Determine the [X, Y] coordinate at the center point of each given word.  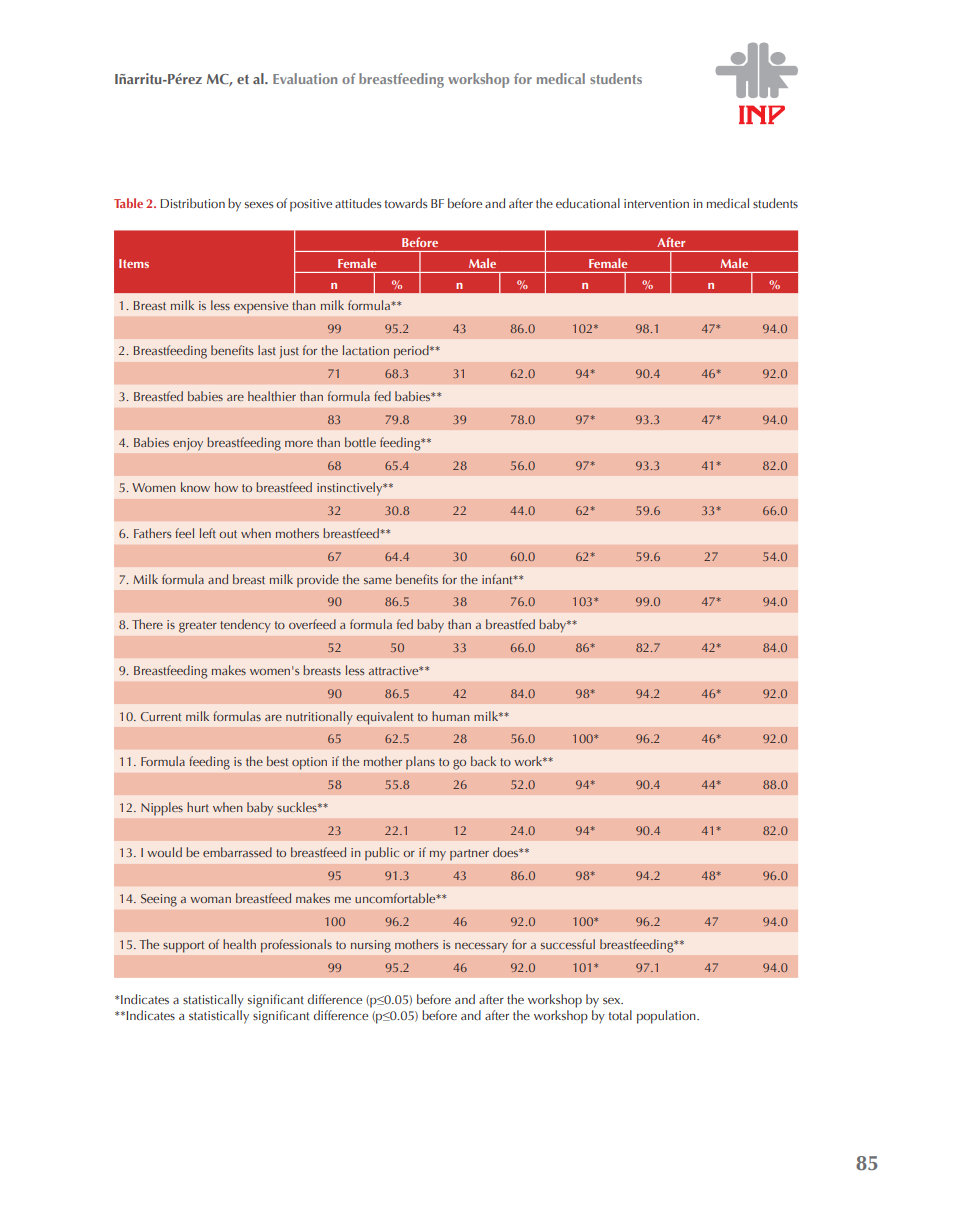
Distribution [192, 203]
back [483, 761]
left [208, 533]
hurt [198, 807]
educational [588, 203]
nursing [371, 946]
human [451, 716]
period [412, 352]
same [378, 581]
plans [420, 762]
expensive [261, 307]
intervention [656, 203]
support [183, 947]
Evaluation [305, 78]
